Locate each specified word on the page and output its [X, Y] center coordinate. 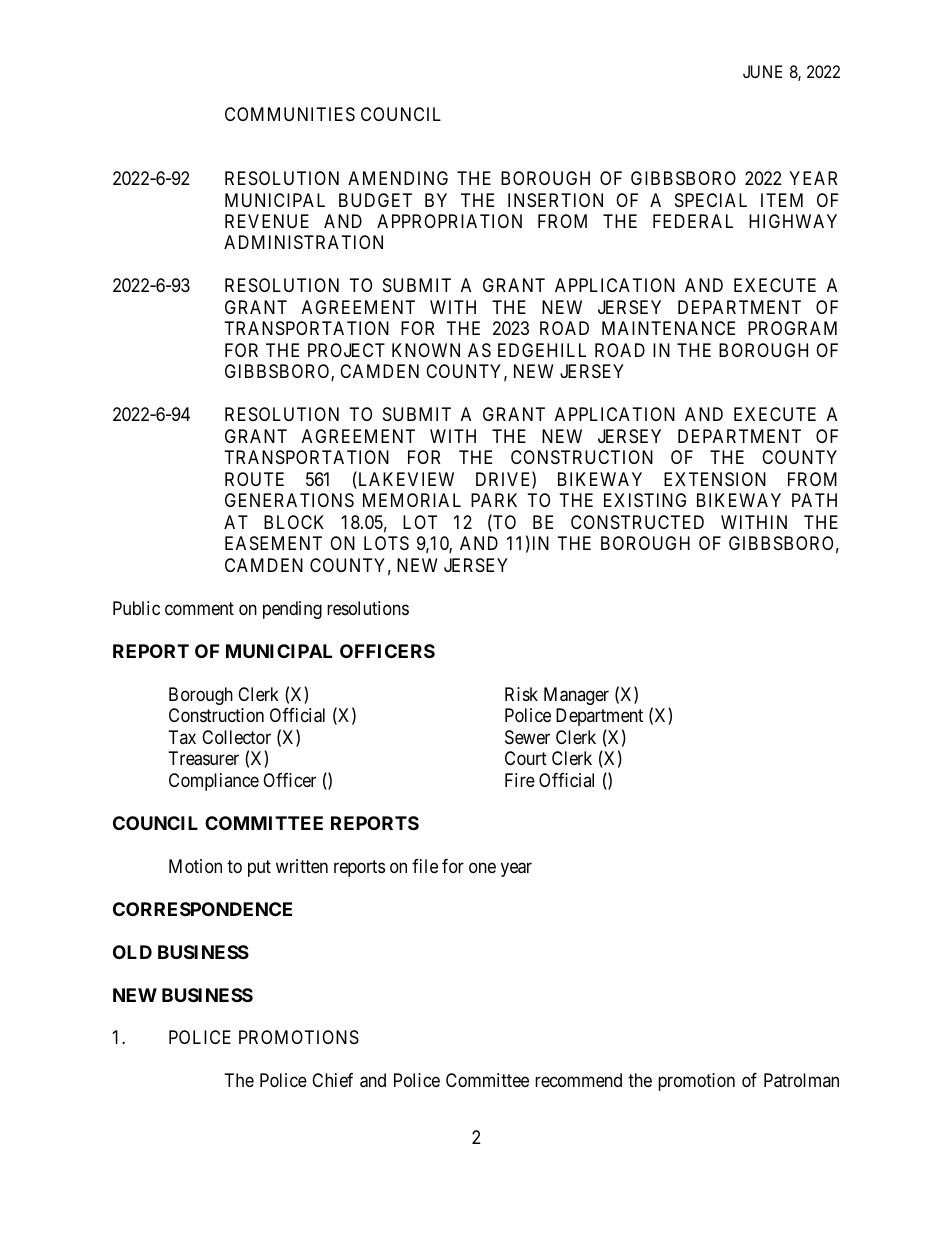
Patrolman [801, 1080]
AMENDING [398, 178]
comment [199, 608]
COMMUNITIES [290, 114]
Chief [332, 1080]
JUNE [762, 71]
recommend [578, 1080]
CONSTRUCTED [637, 522]
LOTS [386, 543]
